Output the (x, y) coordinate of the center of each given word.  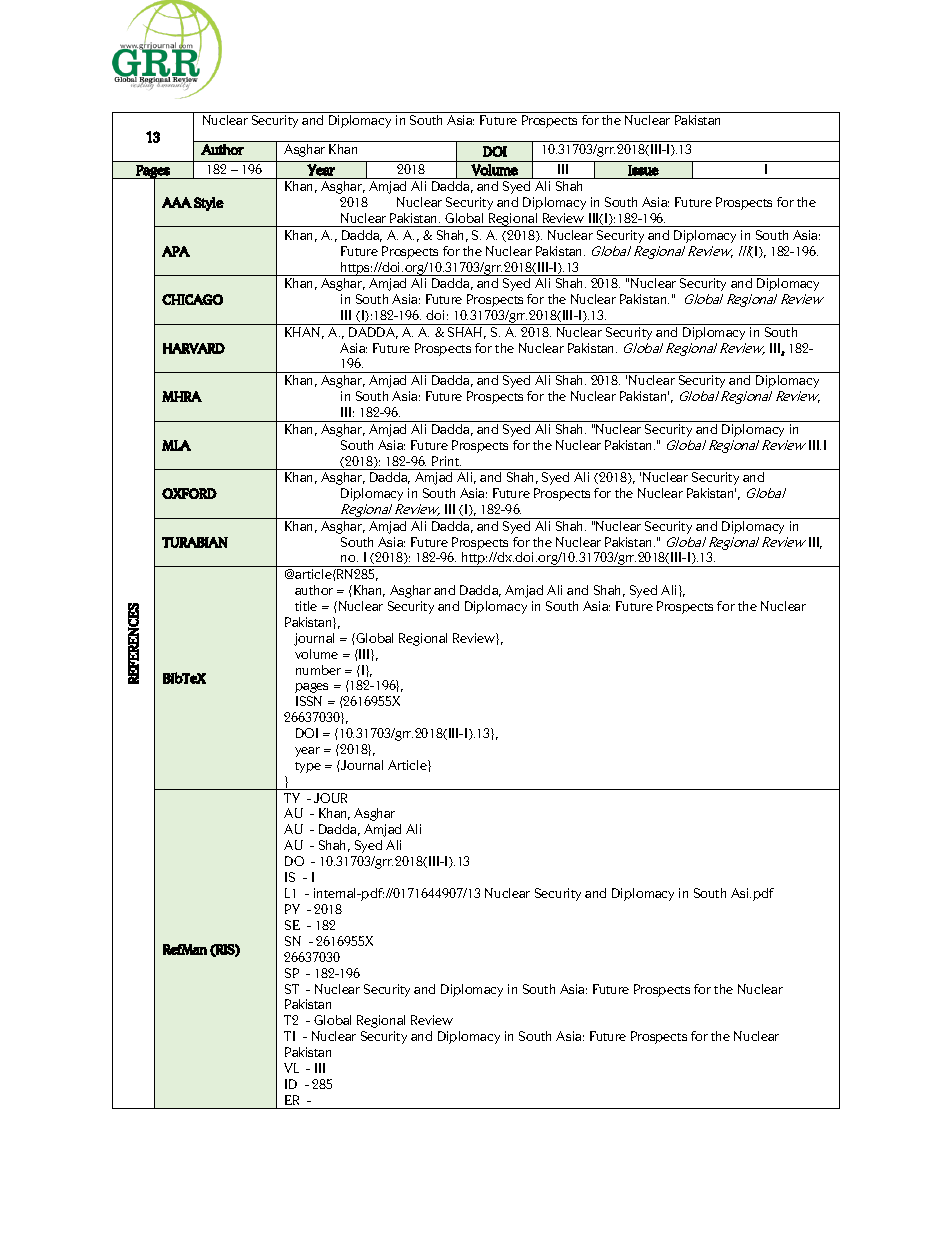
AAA (177, 202)
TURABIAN (195, 542)
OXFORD (189, 493)
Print (446, 461)
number (318, 670)
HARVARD (194, 348)
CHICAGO (192, 299)
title (306, 606)
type (308, 767)
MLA (176, 445)
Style (209, 204)
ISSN (309, 701)
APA (176, 251)
